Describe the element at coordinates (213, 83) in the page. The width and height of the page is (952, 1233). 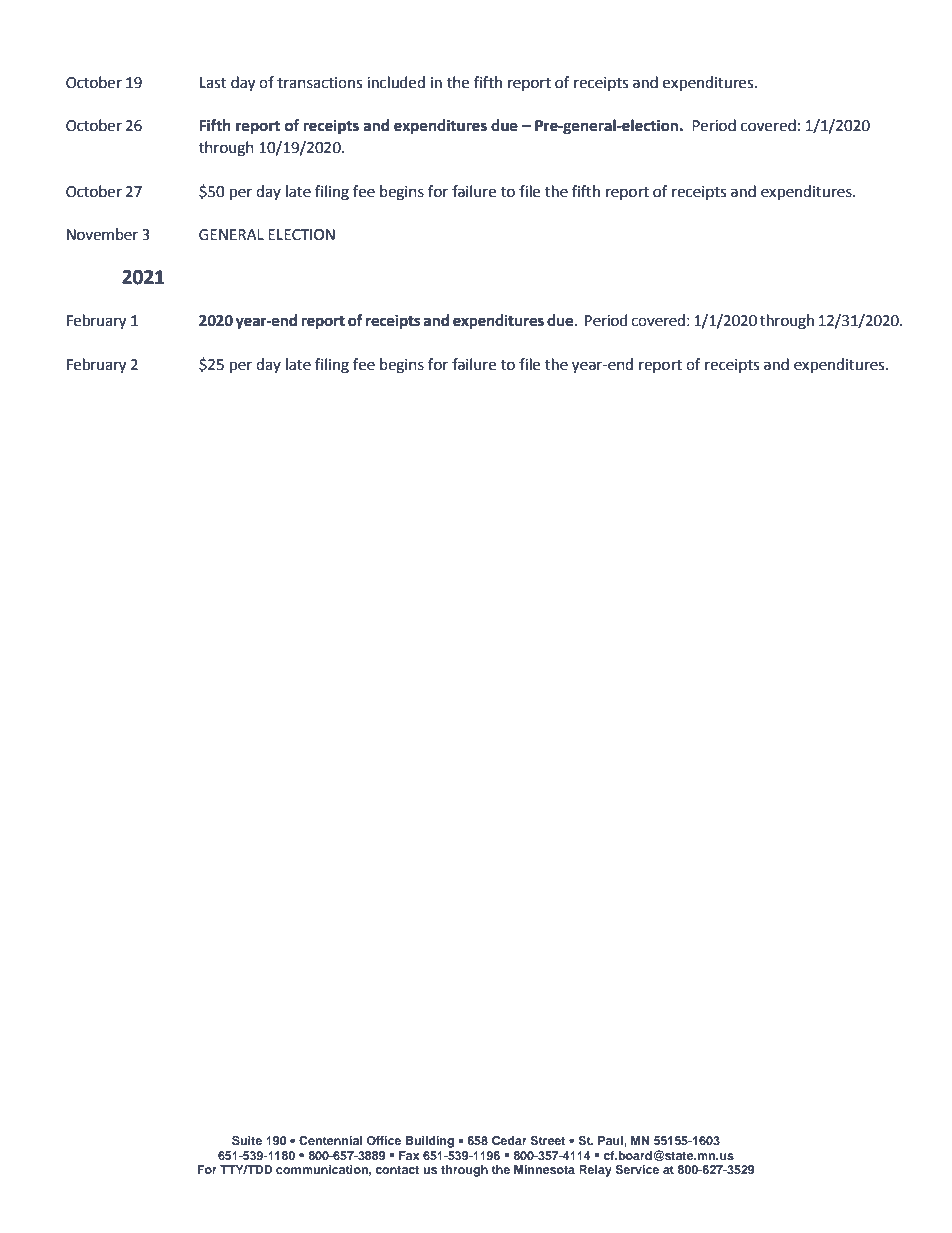
I see `Last` at that location.
